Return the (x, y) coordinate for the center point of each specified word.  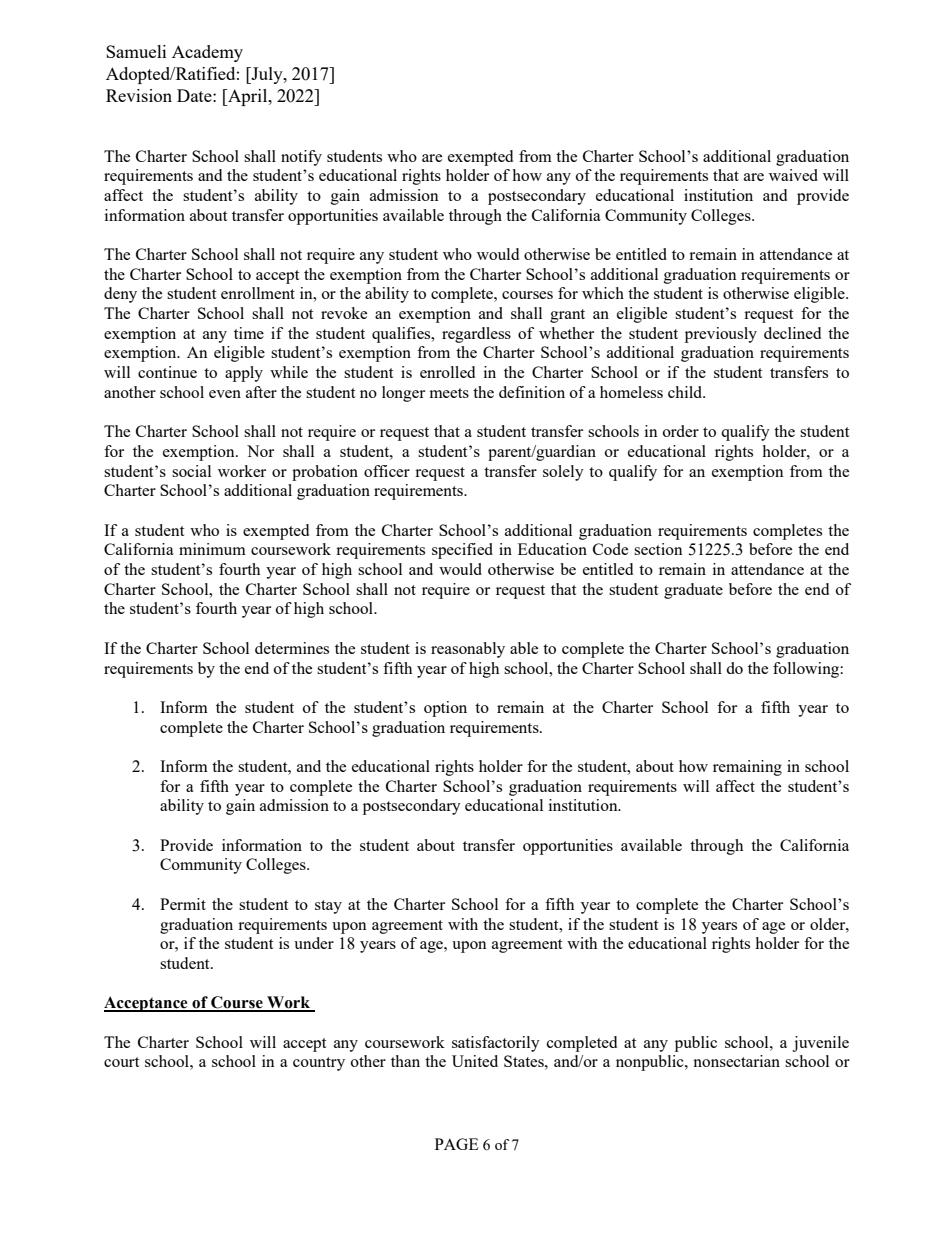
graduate (693, 591)
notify (301, 158)
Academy (207, 53)
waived (793, 175)
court (121, 1062)
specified (462, 551)
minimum (212, 549)
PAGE (457, 1144)
